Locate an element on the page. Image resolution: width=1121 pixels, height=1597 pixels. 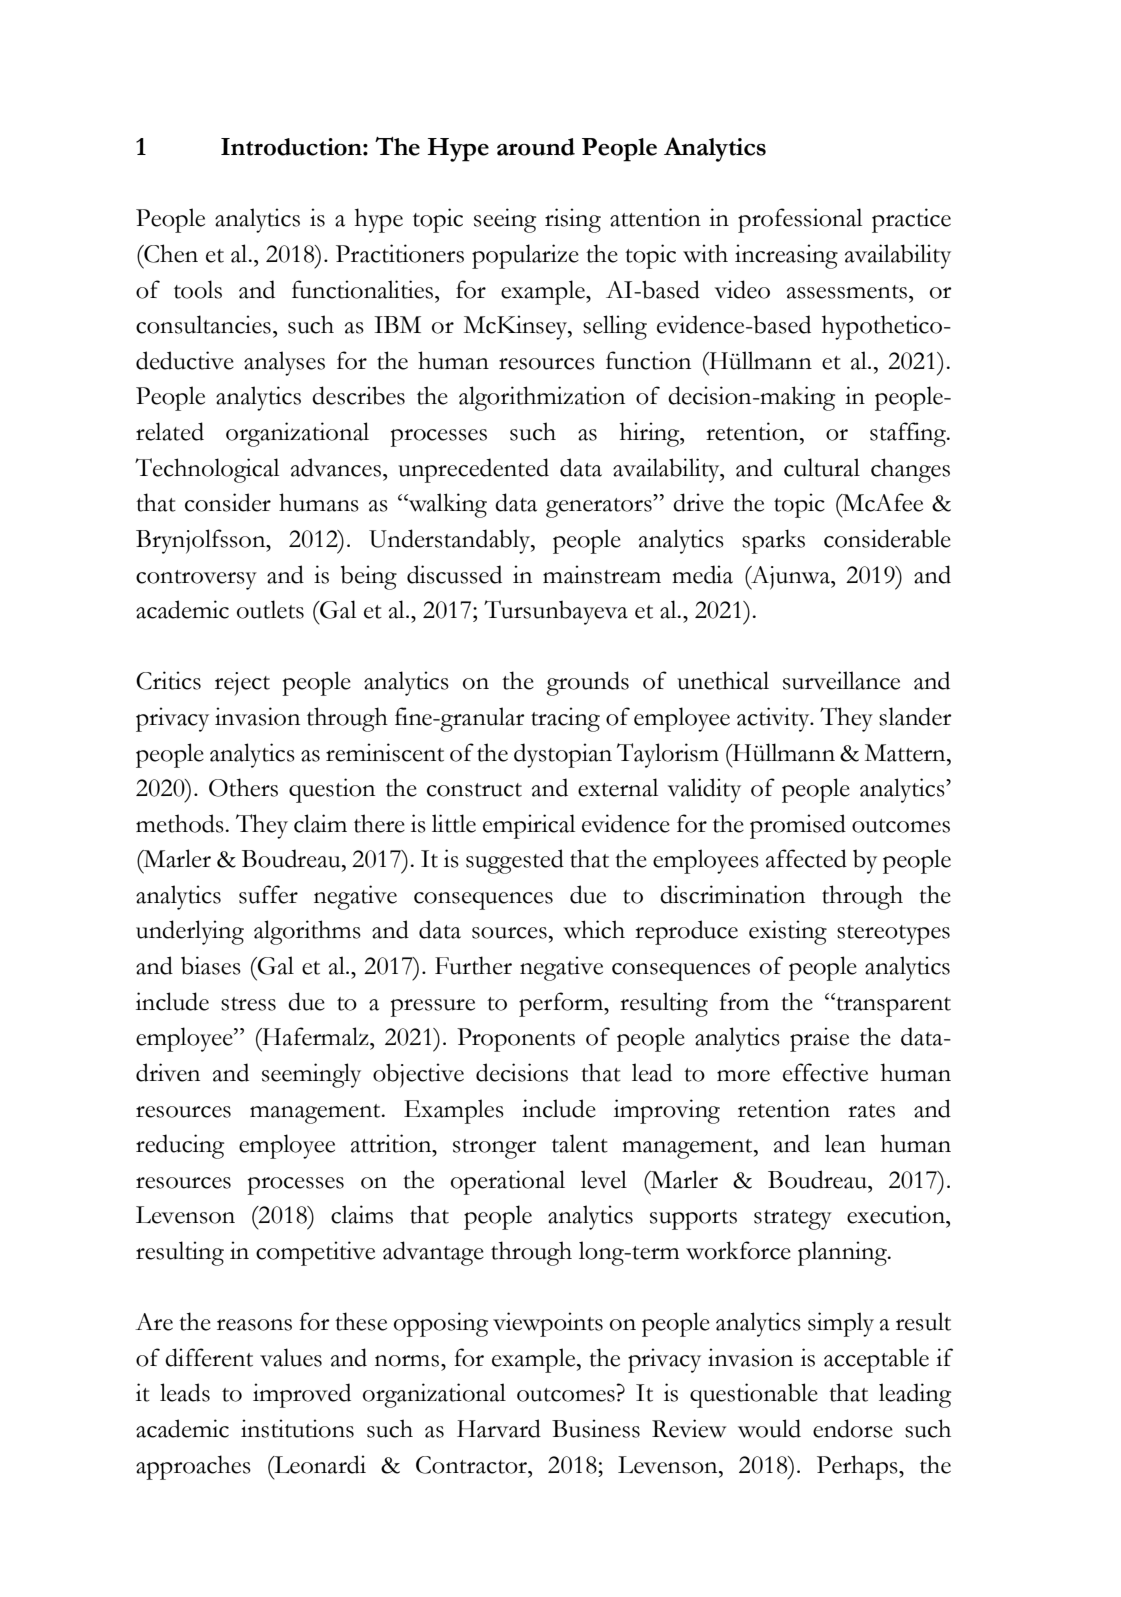
sparks is located at coordinates (773, 541).
